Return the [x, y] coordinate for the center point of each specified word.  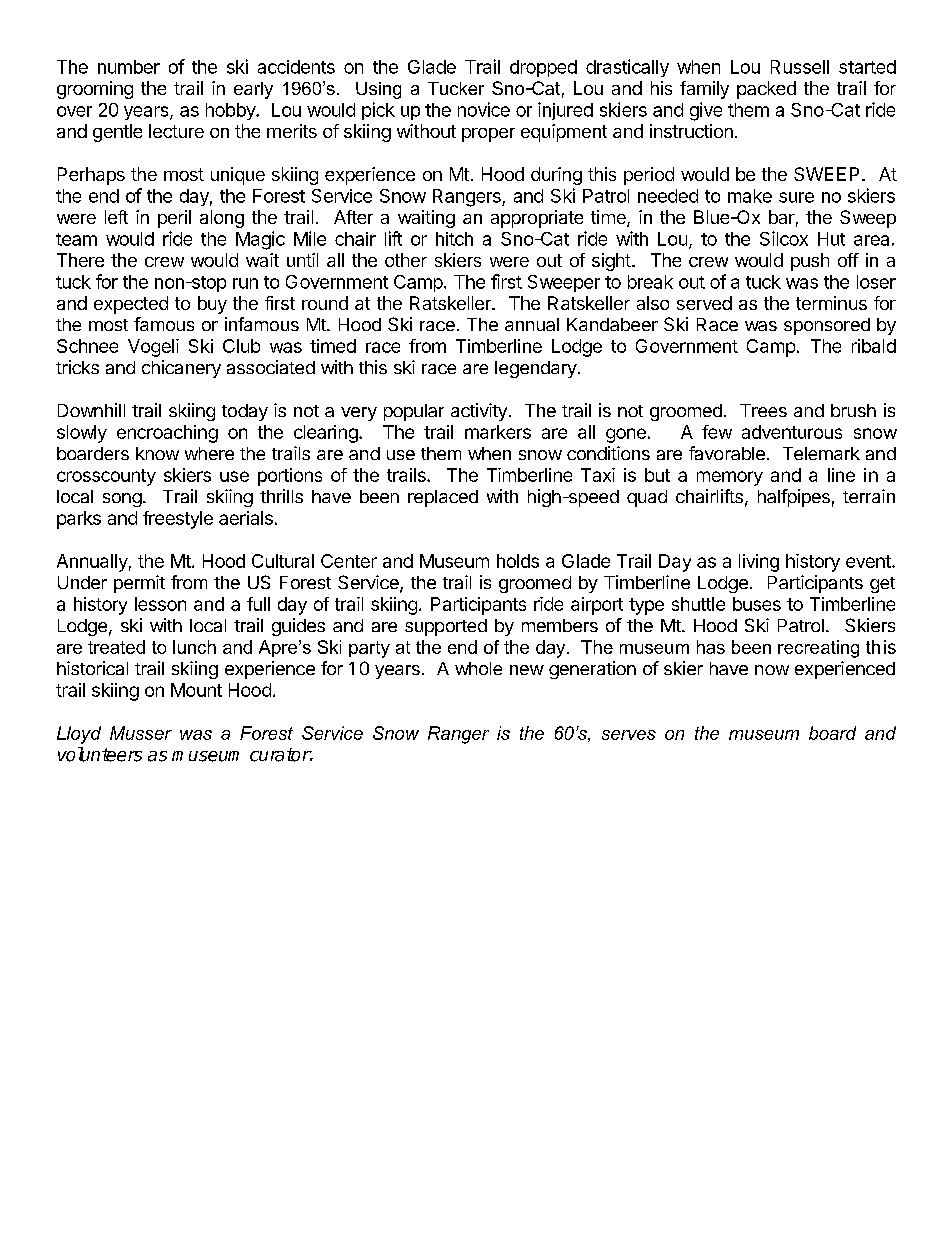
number [129, 67]
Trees [763, 410]
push [810, 262]
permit [139, 584]
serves [629, 735]
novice [484, 109]
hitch [454, 239]
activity [479, 412]
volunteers [100, 754]
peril [174, 219]
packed [766, 90]
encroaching [167, 434]
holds [518, 561]
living [759, 563]
